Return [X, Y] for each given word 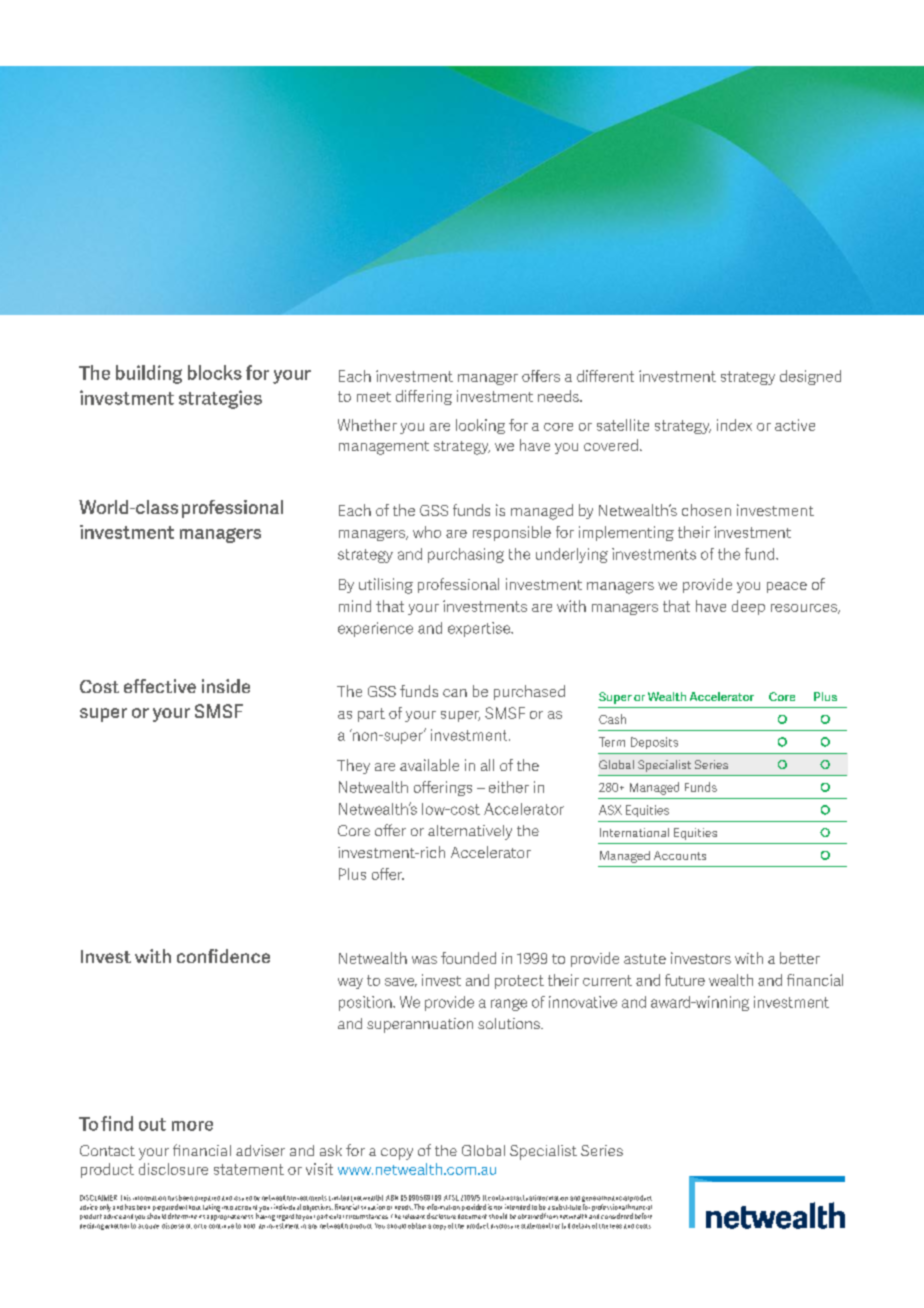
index [734, 425]
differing [424, 397]
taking [211, 1208]
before [643, 1216]
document [472, 1216]
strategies [220, 399]
